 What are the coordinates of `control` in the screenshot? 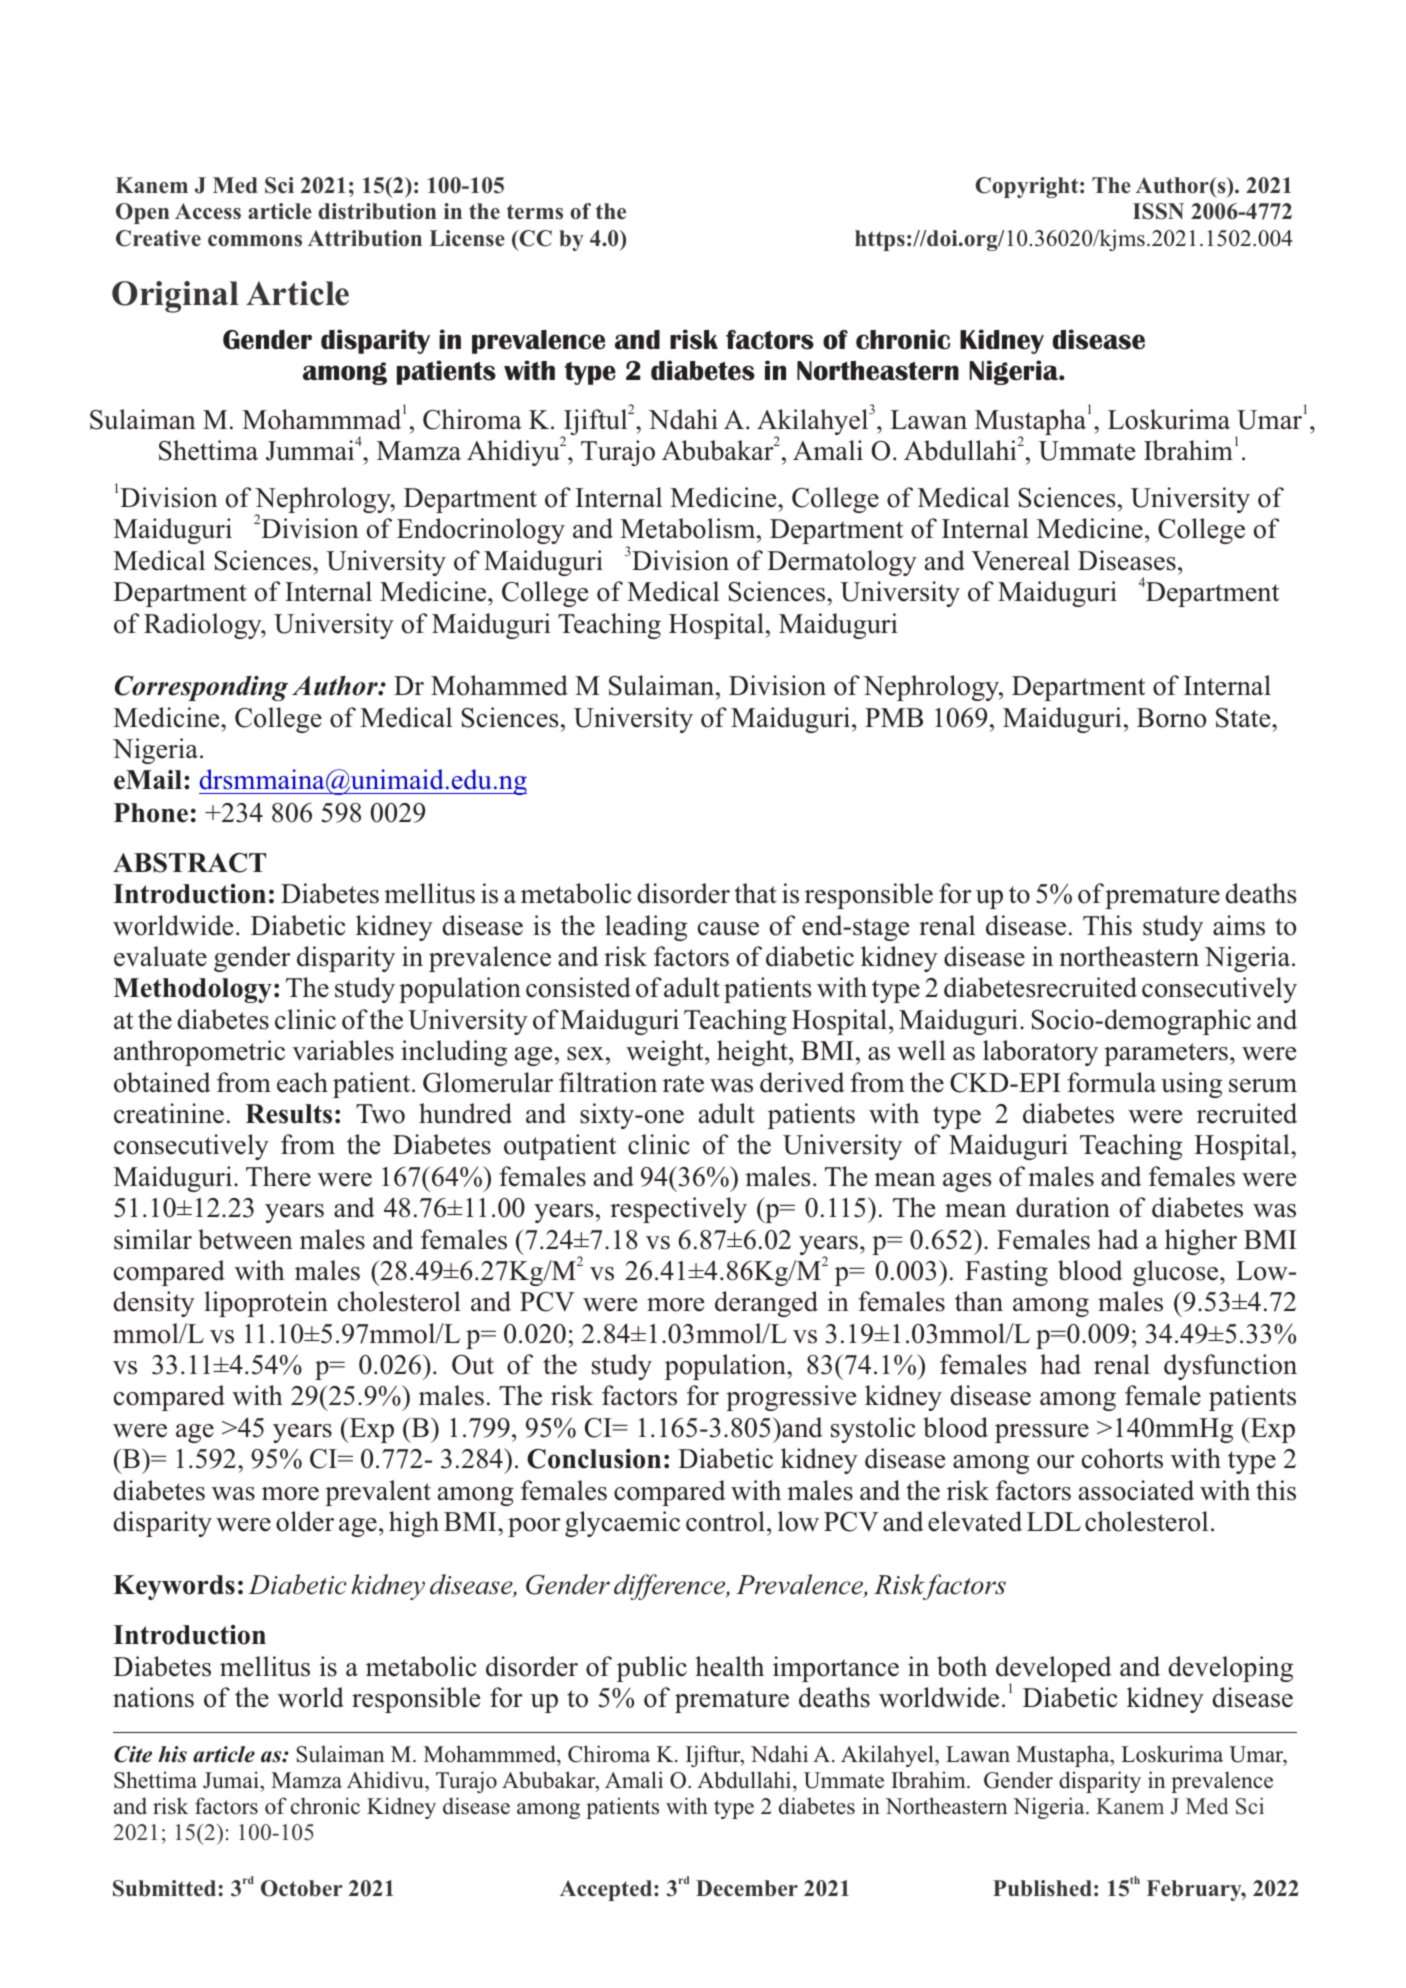 It's located at (727, 1521).
